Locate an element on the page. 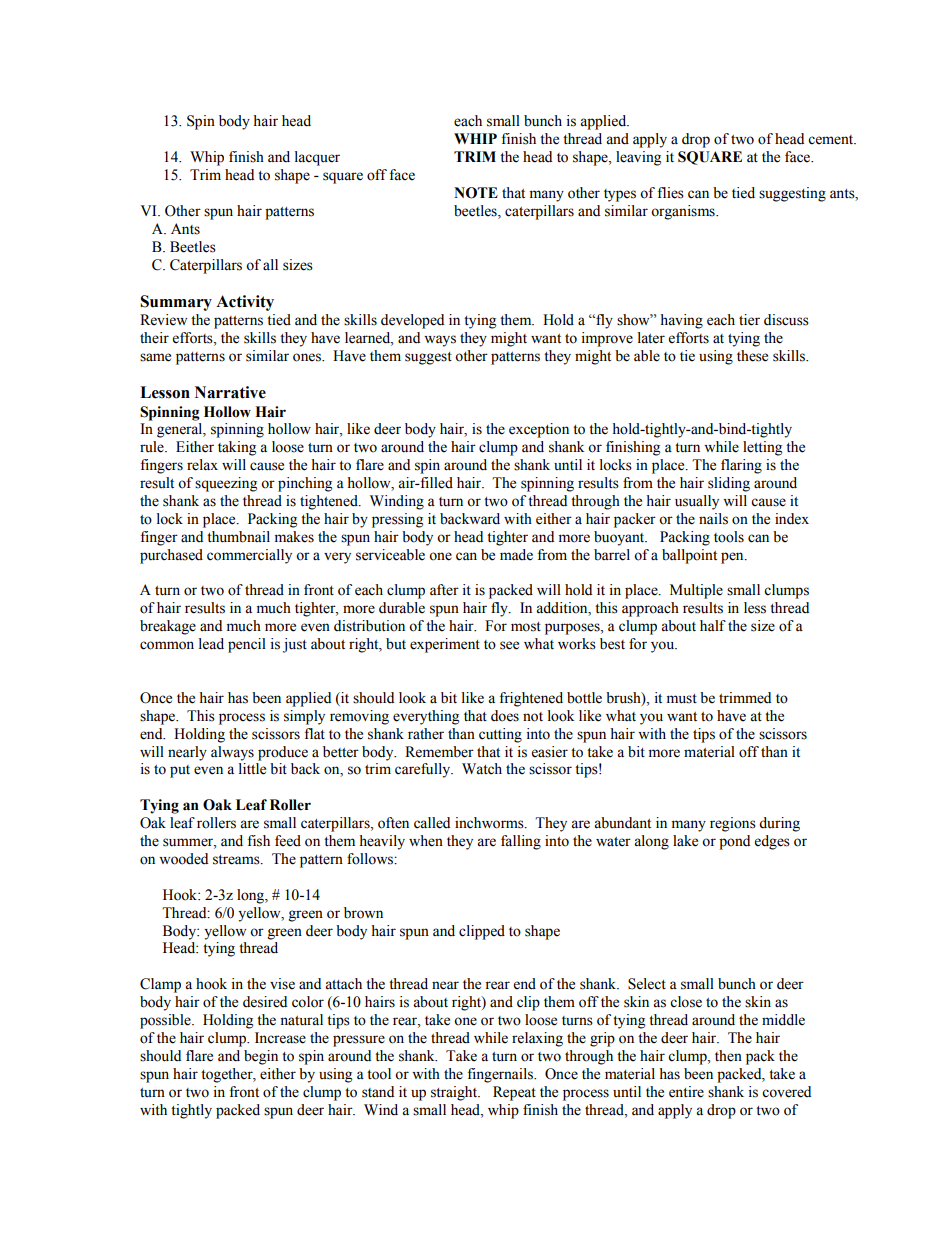 This document has height=1233, width=952. Activity is located at coordinates (245, 303).
